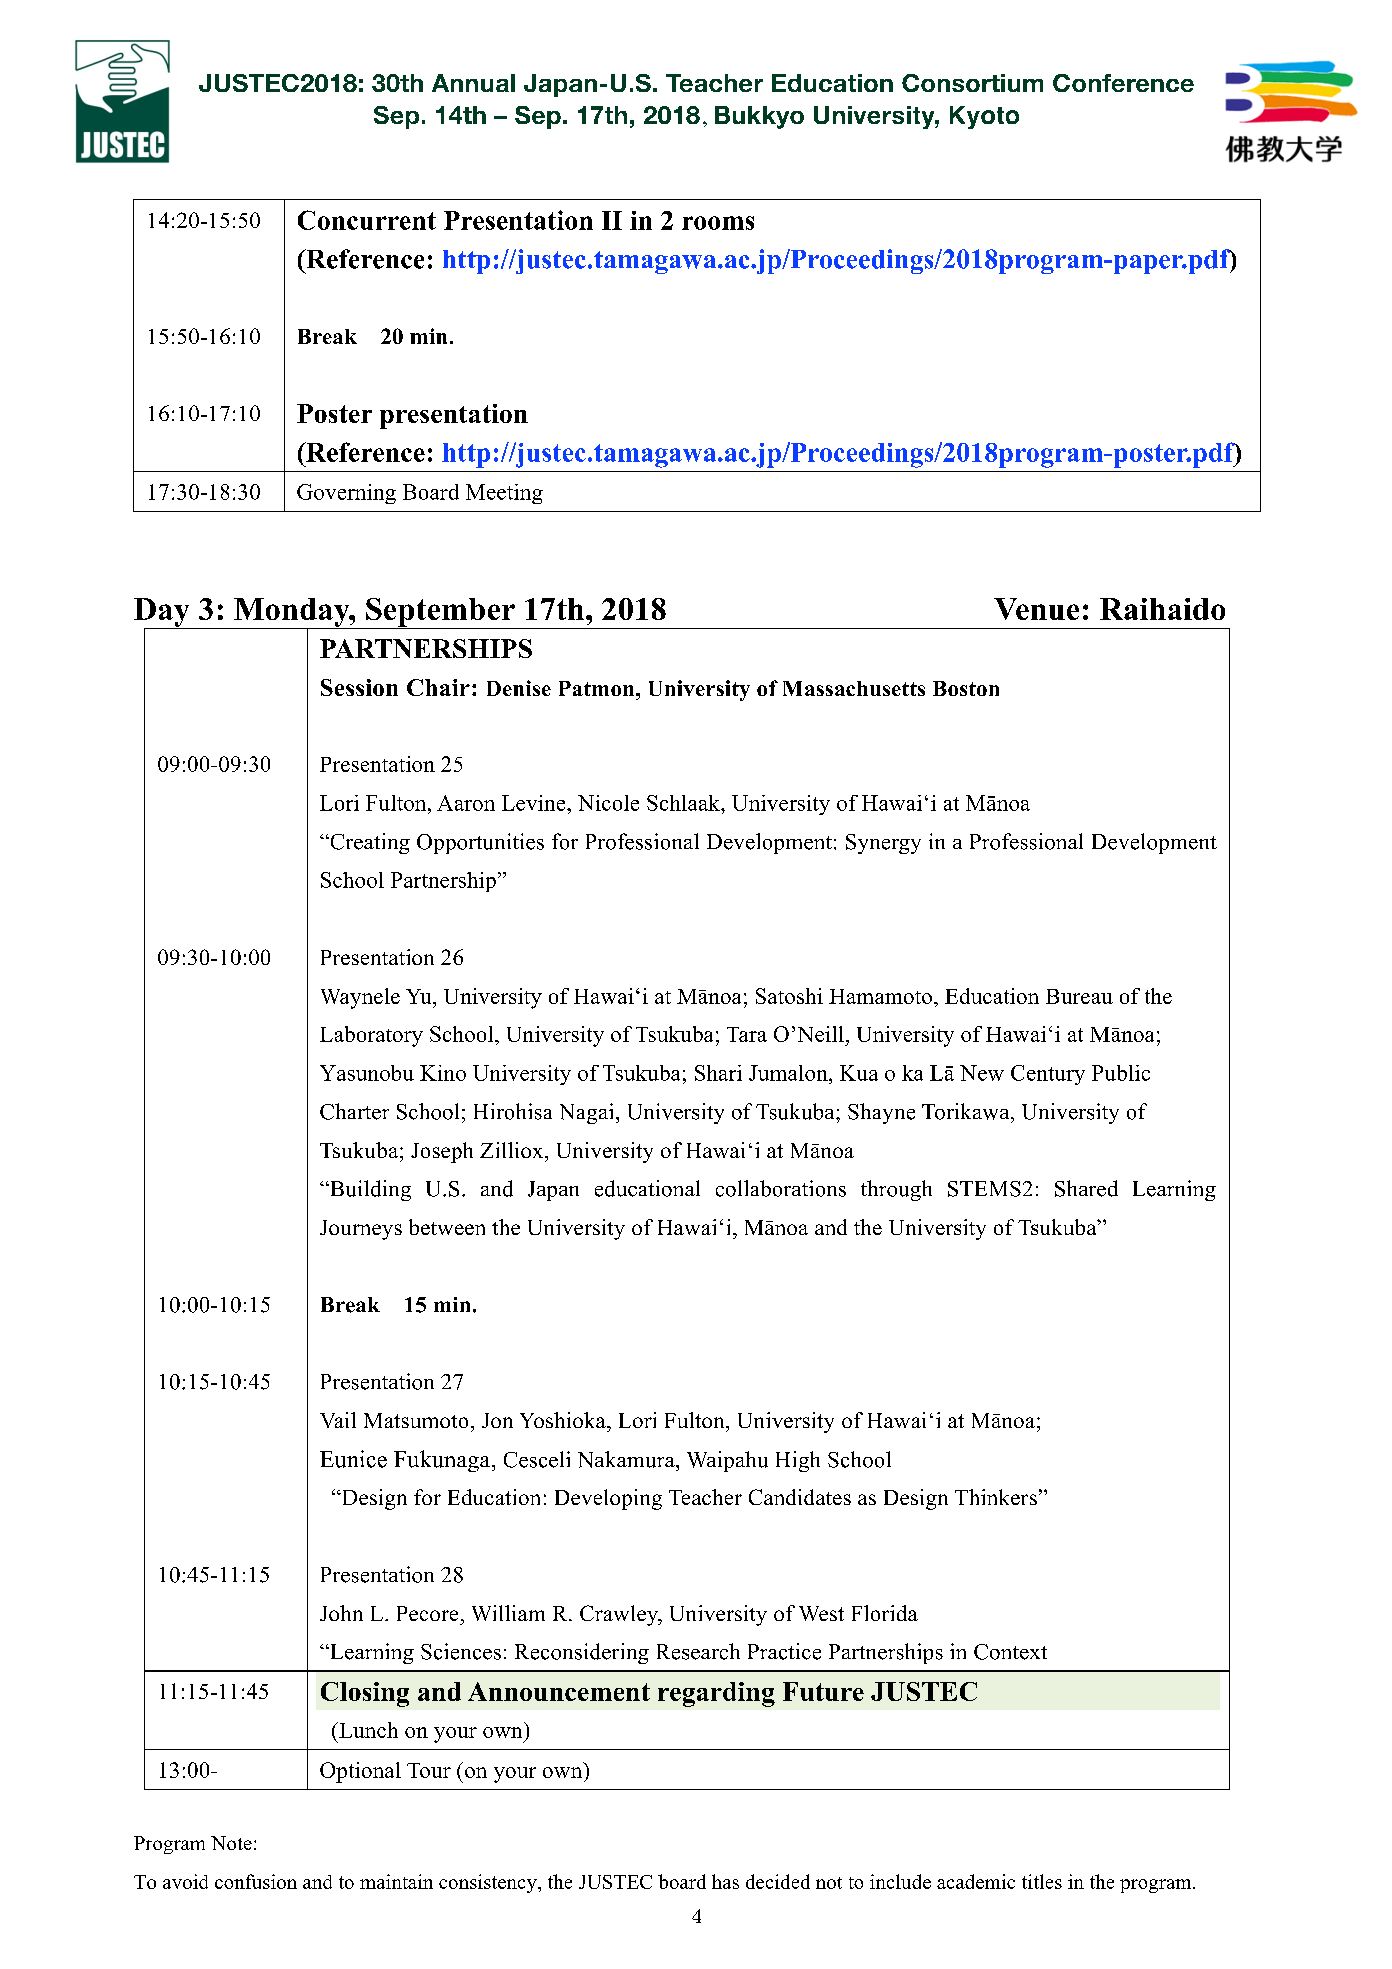 The height and width of the document is (1969, 1392). I want to click on has, so click(725, 1881).
